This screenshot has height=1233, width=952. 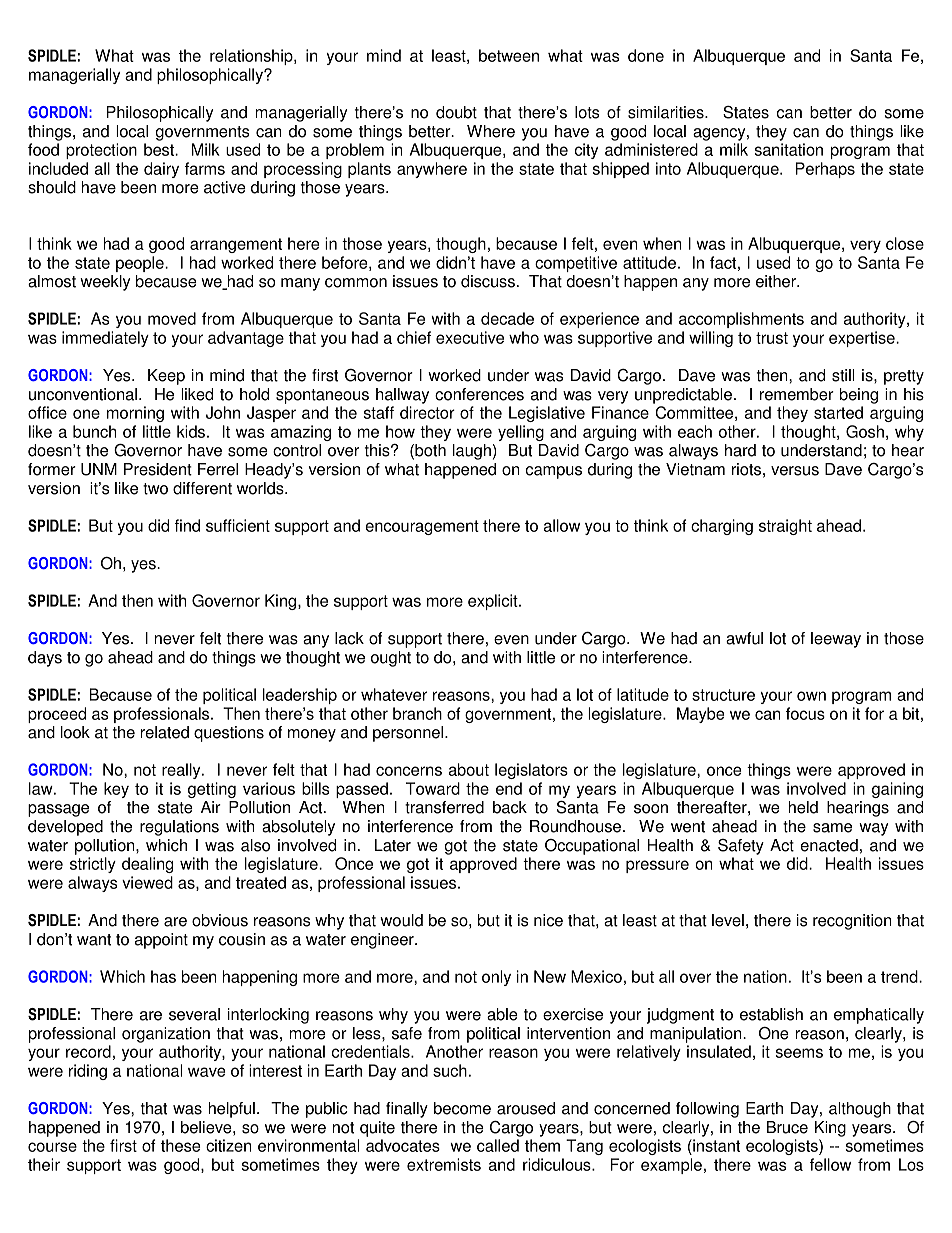 What do you see at coordinates (494, 602) in the screenshot?
I see `explicit` at bounding box center [494, 602].
